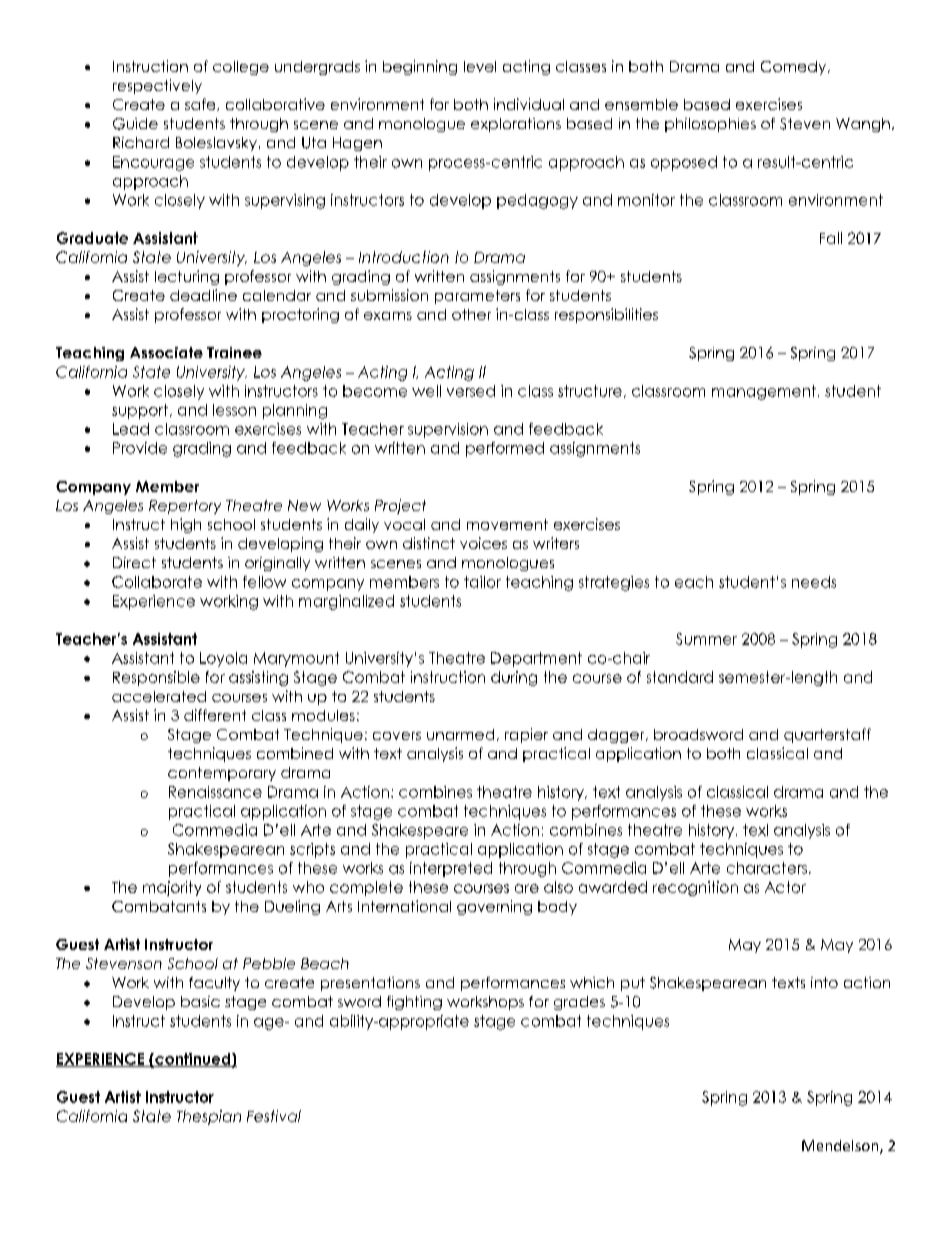  Describe the element at coordinates (482, 582) in the page. I see `tailor` at that location.
